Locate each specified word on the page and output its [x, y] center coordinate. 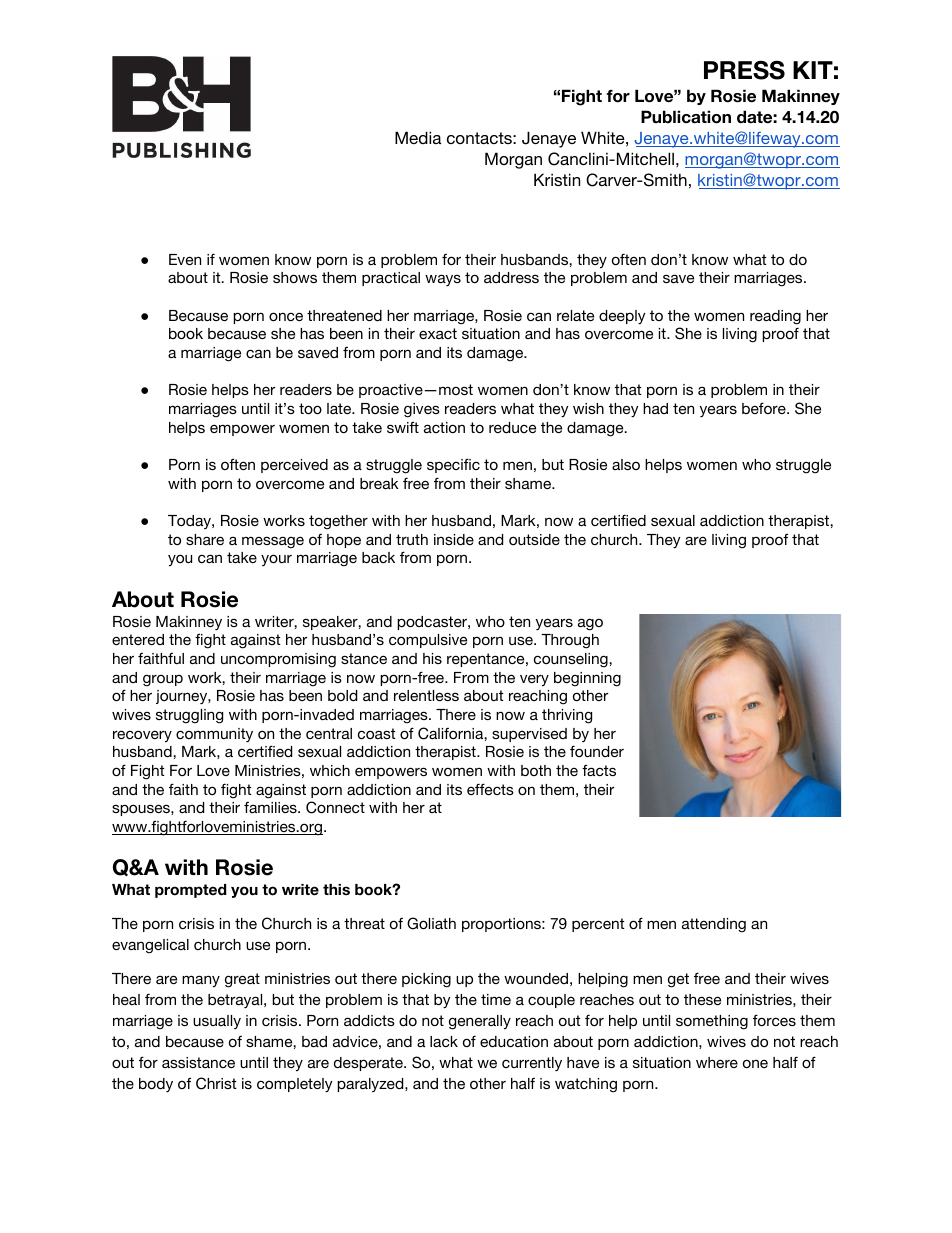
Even [185, 259]
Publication [686, 117]
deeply [622, 317]
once [286, 316]
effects [490, 789]
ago [590, 624]
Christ [216, 1083]
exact [438, 333]
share [205, 539]
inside [454, 539]
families [271, 807]
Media [418, 137]
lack [444, 1041]
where [717, 1062]
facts [599, 770]
